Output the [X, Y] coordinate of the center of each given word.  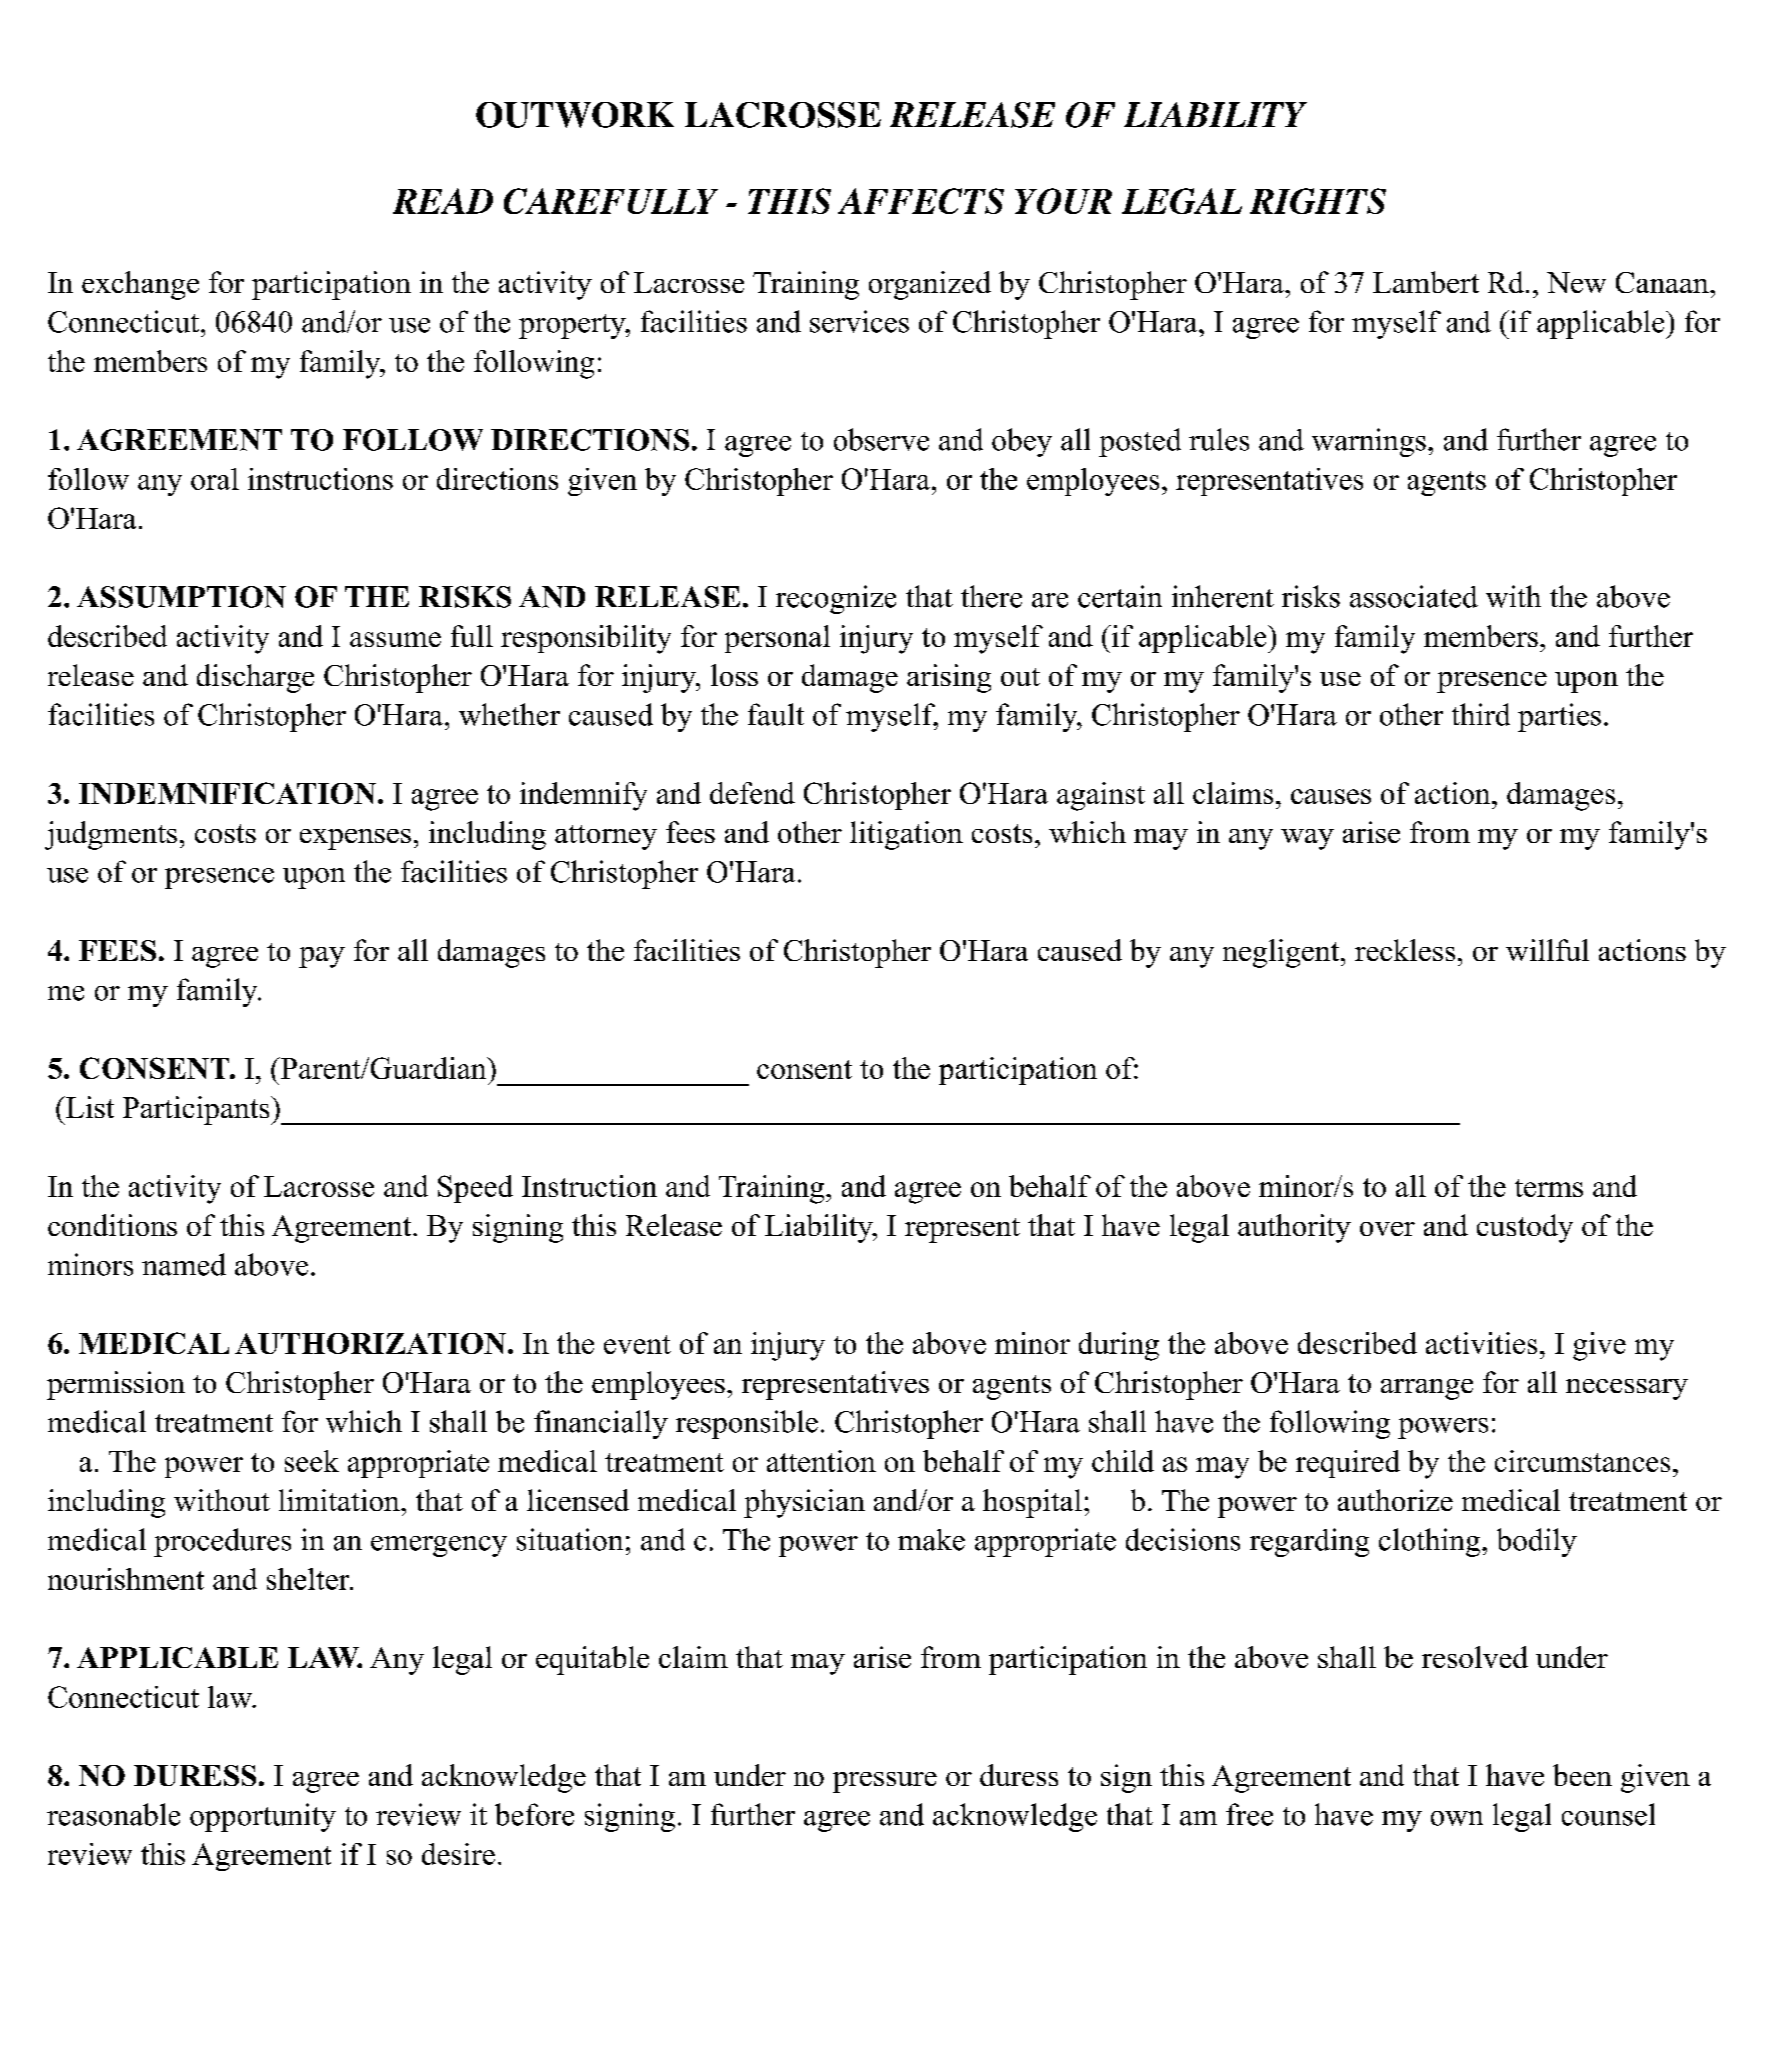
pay [322, 957]
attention [821, 1461]
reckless [1405, 950]
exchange [140, 285]
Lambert [1426, 282]
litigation [906, 835]
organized [930, 285]
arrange [1427, 1389]
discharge [255, 678]
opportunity [263, 1817]
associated [1414, 596]
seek [312, 1461]
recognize [836, 599]
